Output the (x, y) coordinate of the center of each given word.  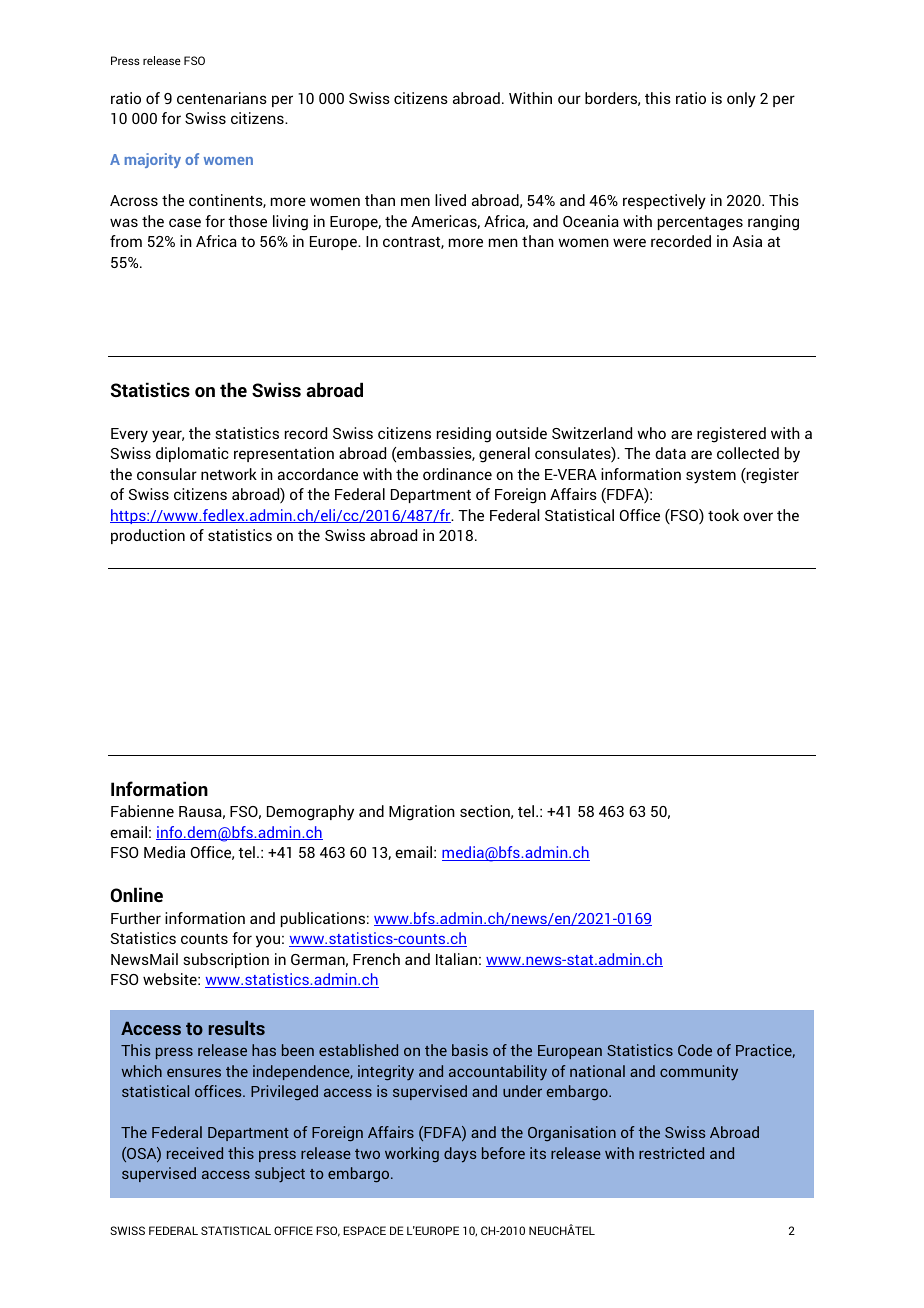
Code (695, 1050)
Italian (456, 959)
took (723, 515)
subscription (226, 960)
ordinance (457, 474)
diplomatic (192, 454)
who (651, 433)
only (741, 100)
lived (450, 200)
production (148, 536)
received (195, 1153)
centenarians (222, 98)
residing (464, 435)
